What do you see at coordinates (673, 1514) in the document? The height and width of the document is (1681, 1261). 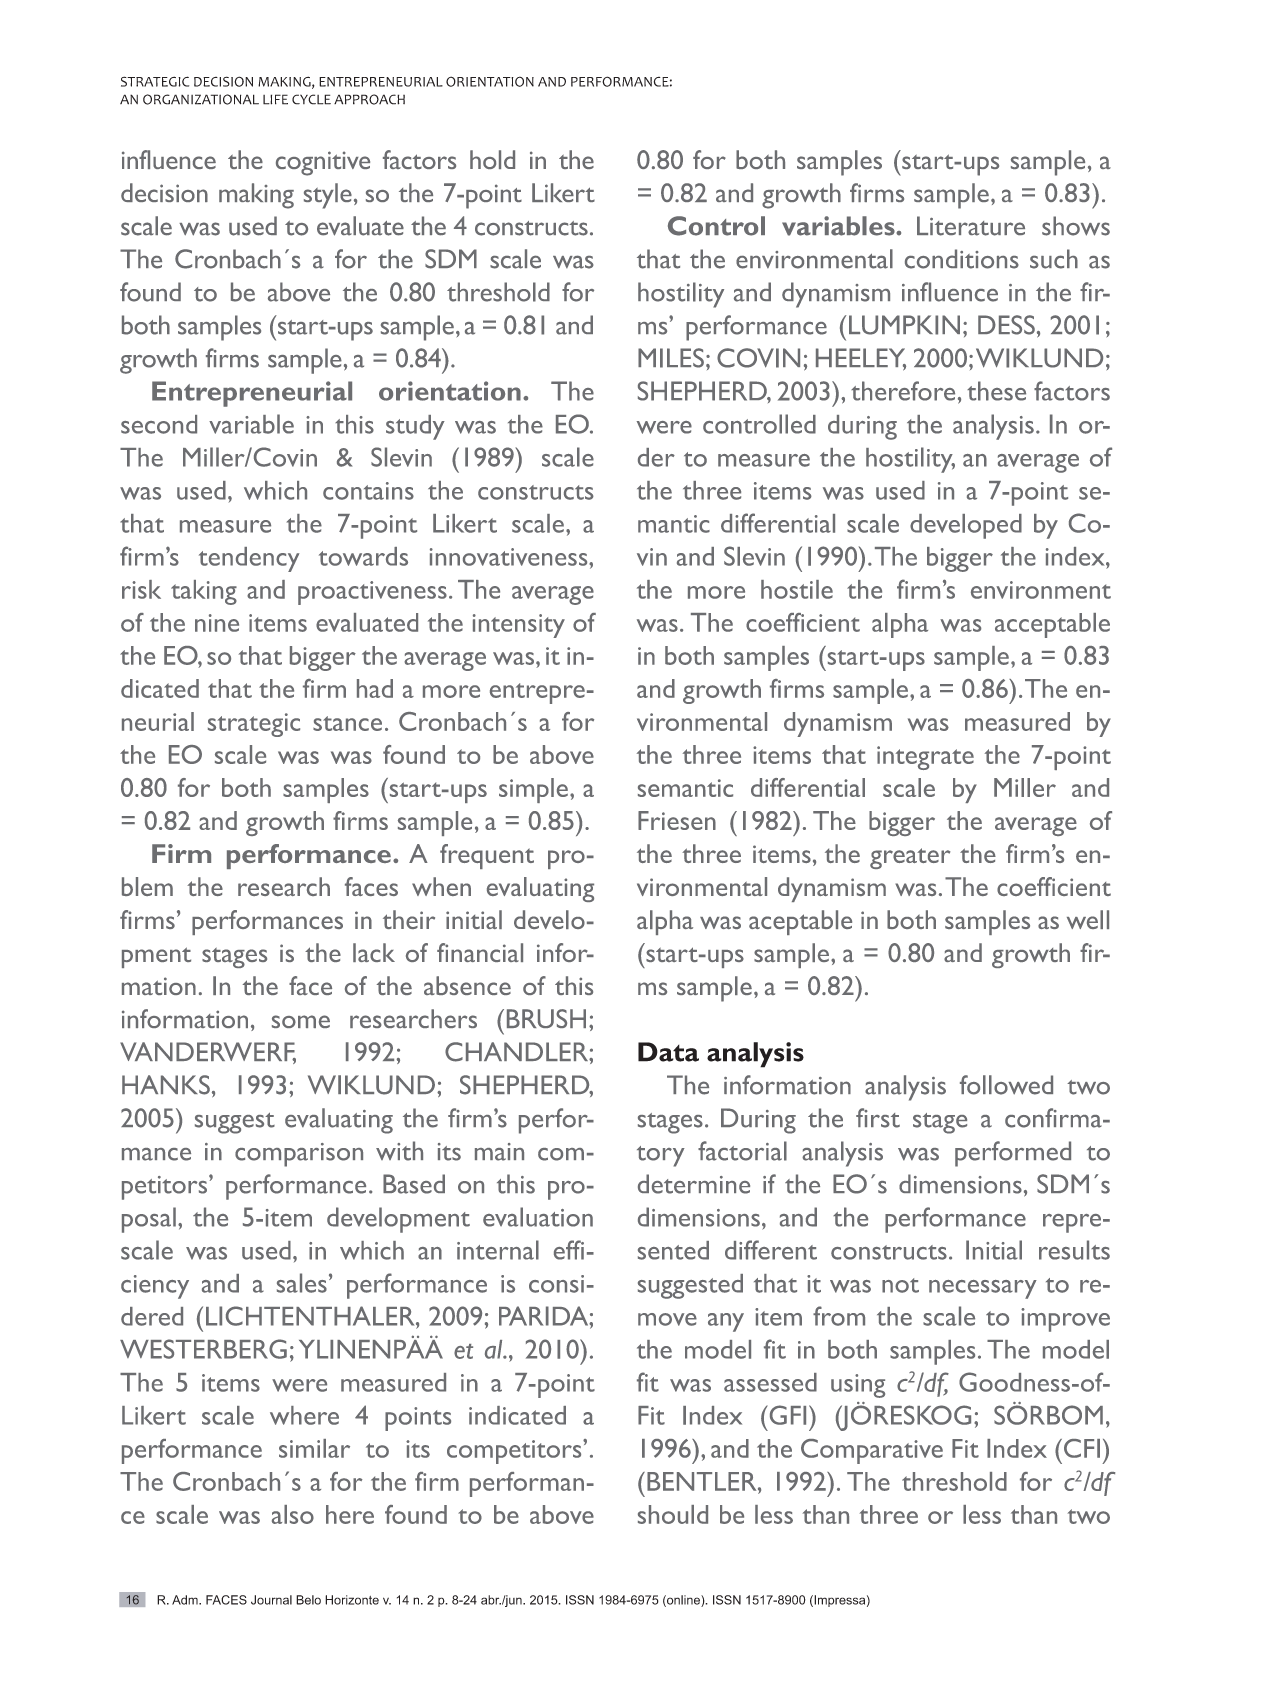 I see `should` at bounding box center [673, 1514].
